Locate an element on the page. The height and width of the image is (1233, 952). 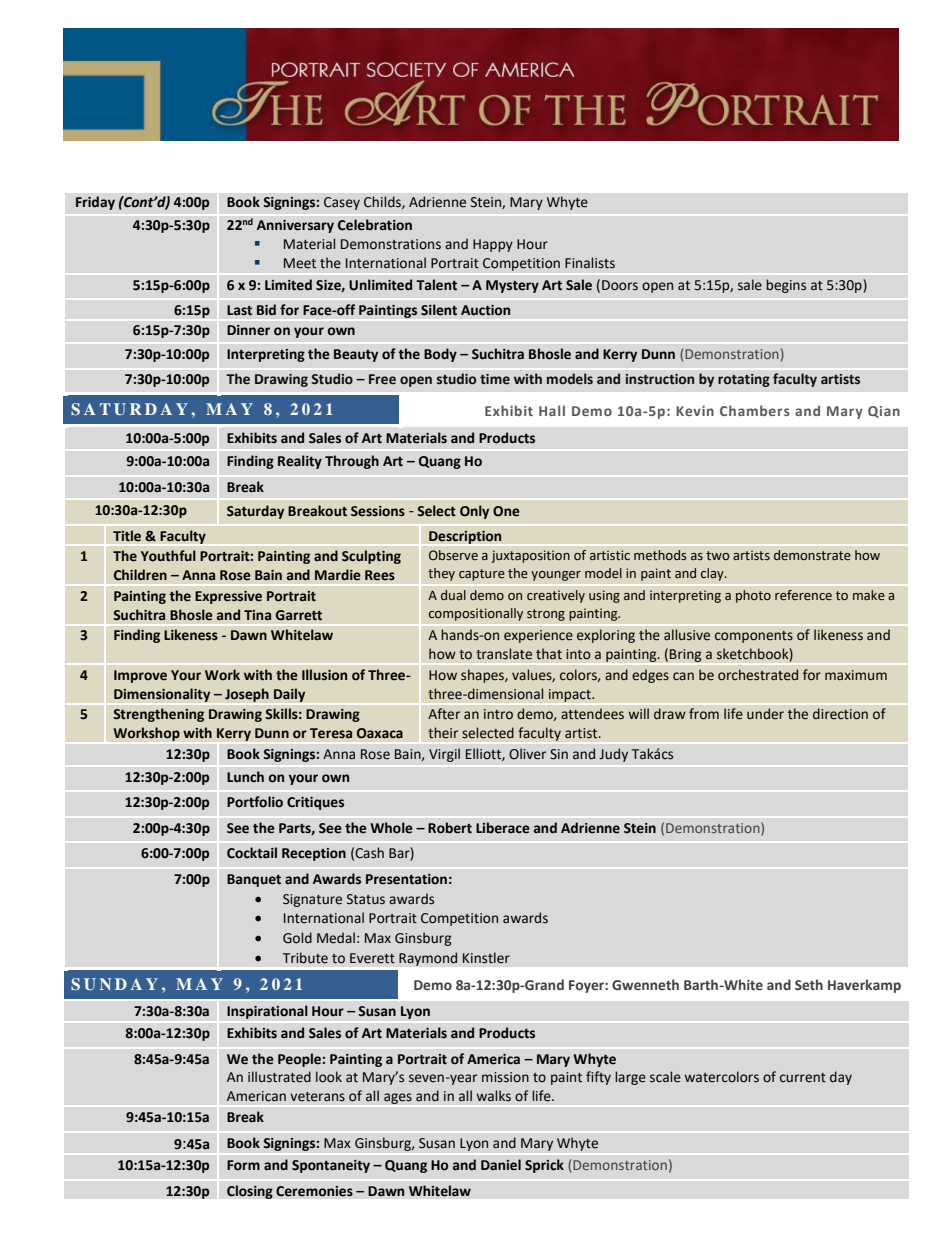
under is located at coordinates (765, 714).
